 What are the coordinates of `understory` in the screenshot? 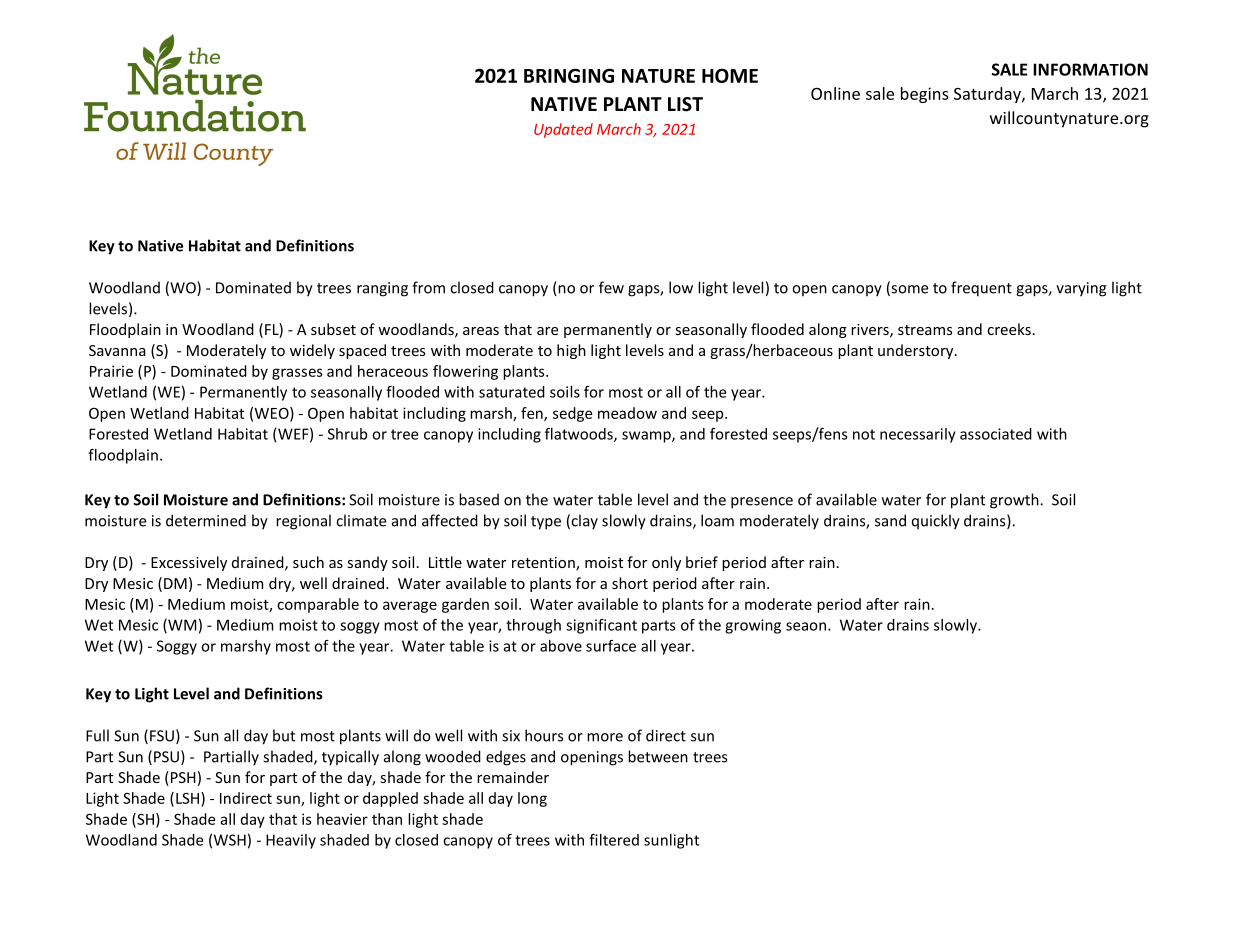 It's located at (917, 351).
